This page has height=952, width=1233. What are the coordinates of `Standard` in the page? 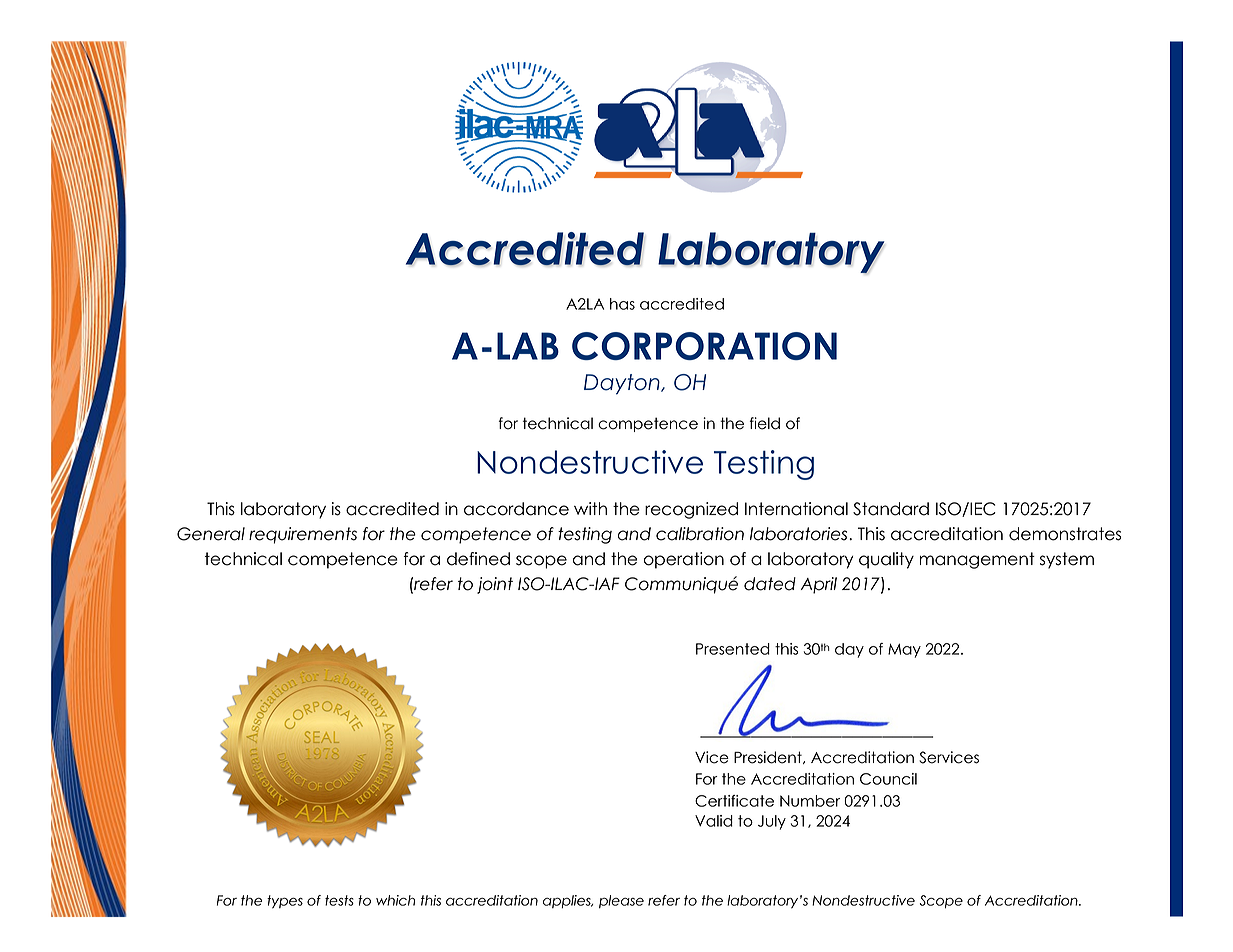 It's located at (891, 509).
